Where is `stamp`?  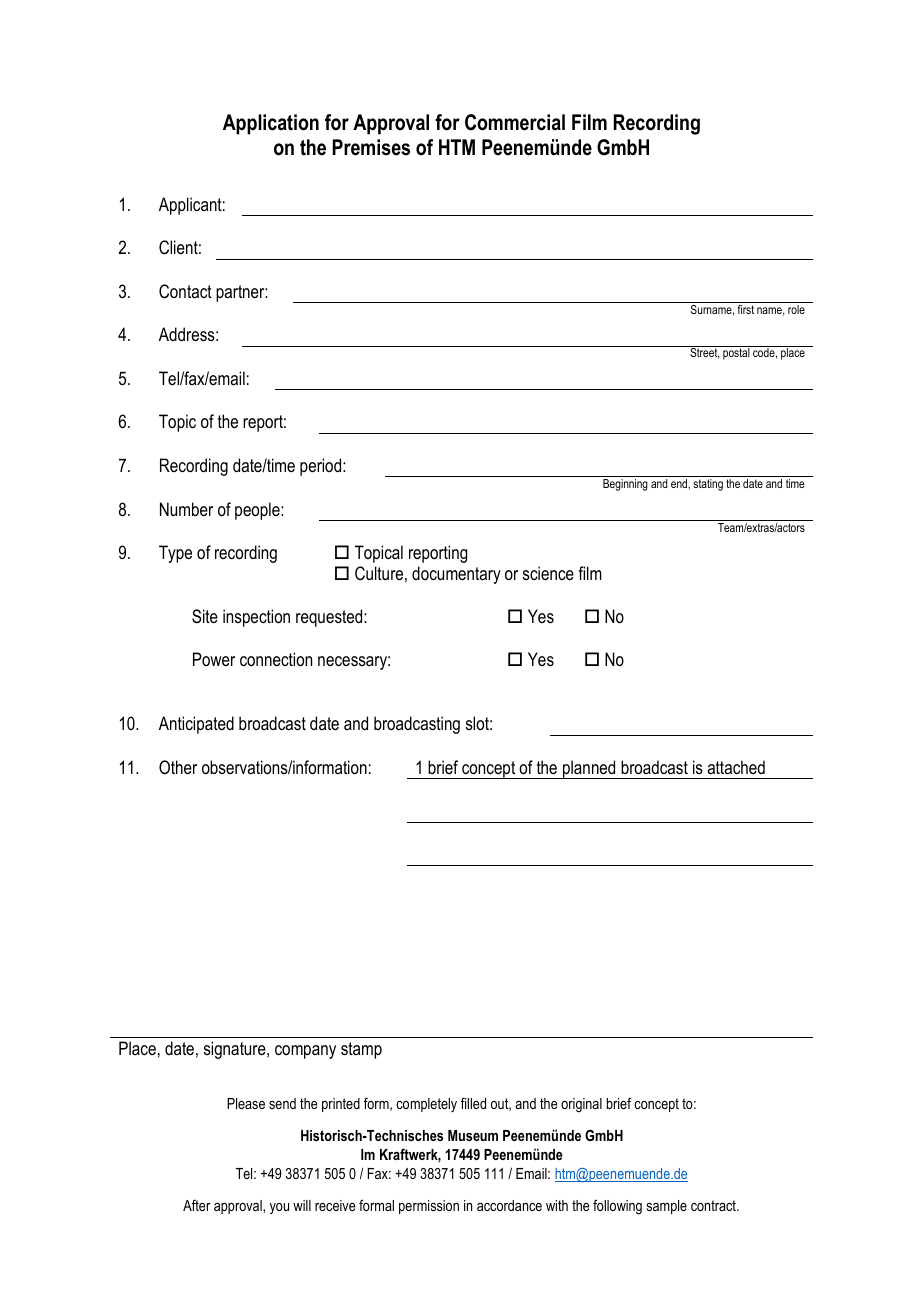
stamp is located at coordinates (361, 1050).
